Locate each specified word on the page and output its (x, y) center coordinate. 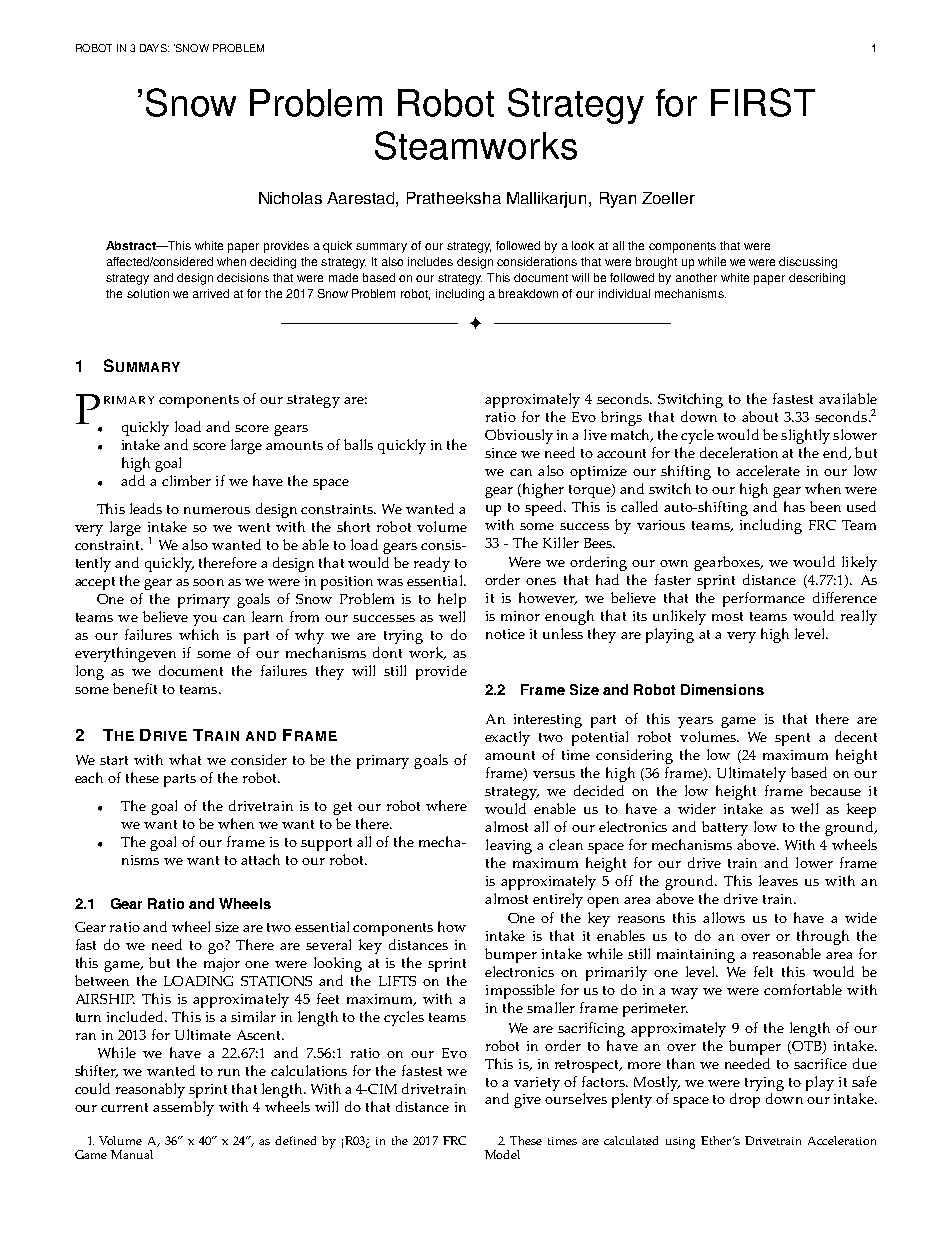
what (185, 759)
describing (817, 279)
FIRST (763, 102)
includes (430, 261)
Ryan (618, 200)
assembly (183, 1108)
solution (148, 293)
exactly (507, 738)
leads (146, 508)
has (794, 506)
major (222, 965)
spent (792, 739)
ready (432, 564)
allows (724, 917)
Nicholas (290, 198)
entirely (558, 900)
